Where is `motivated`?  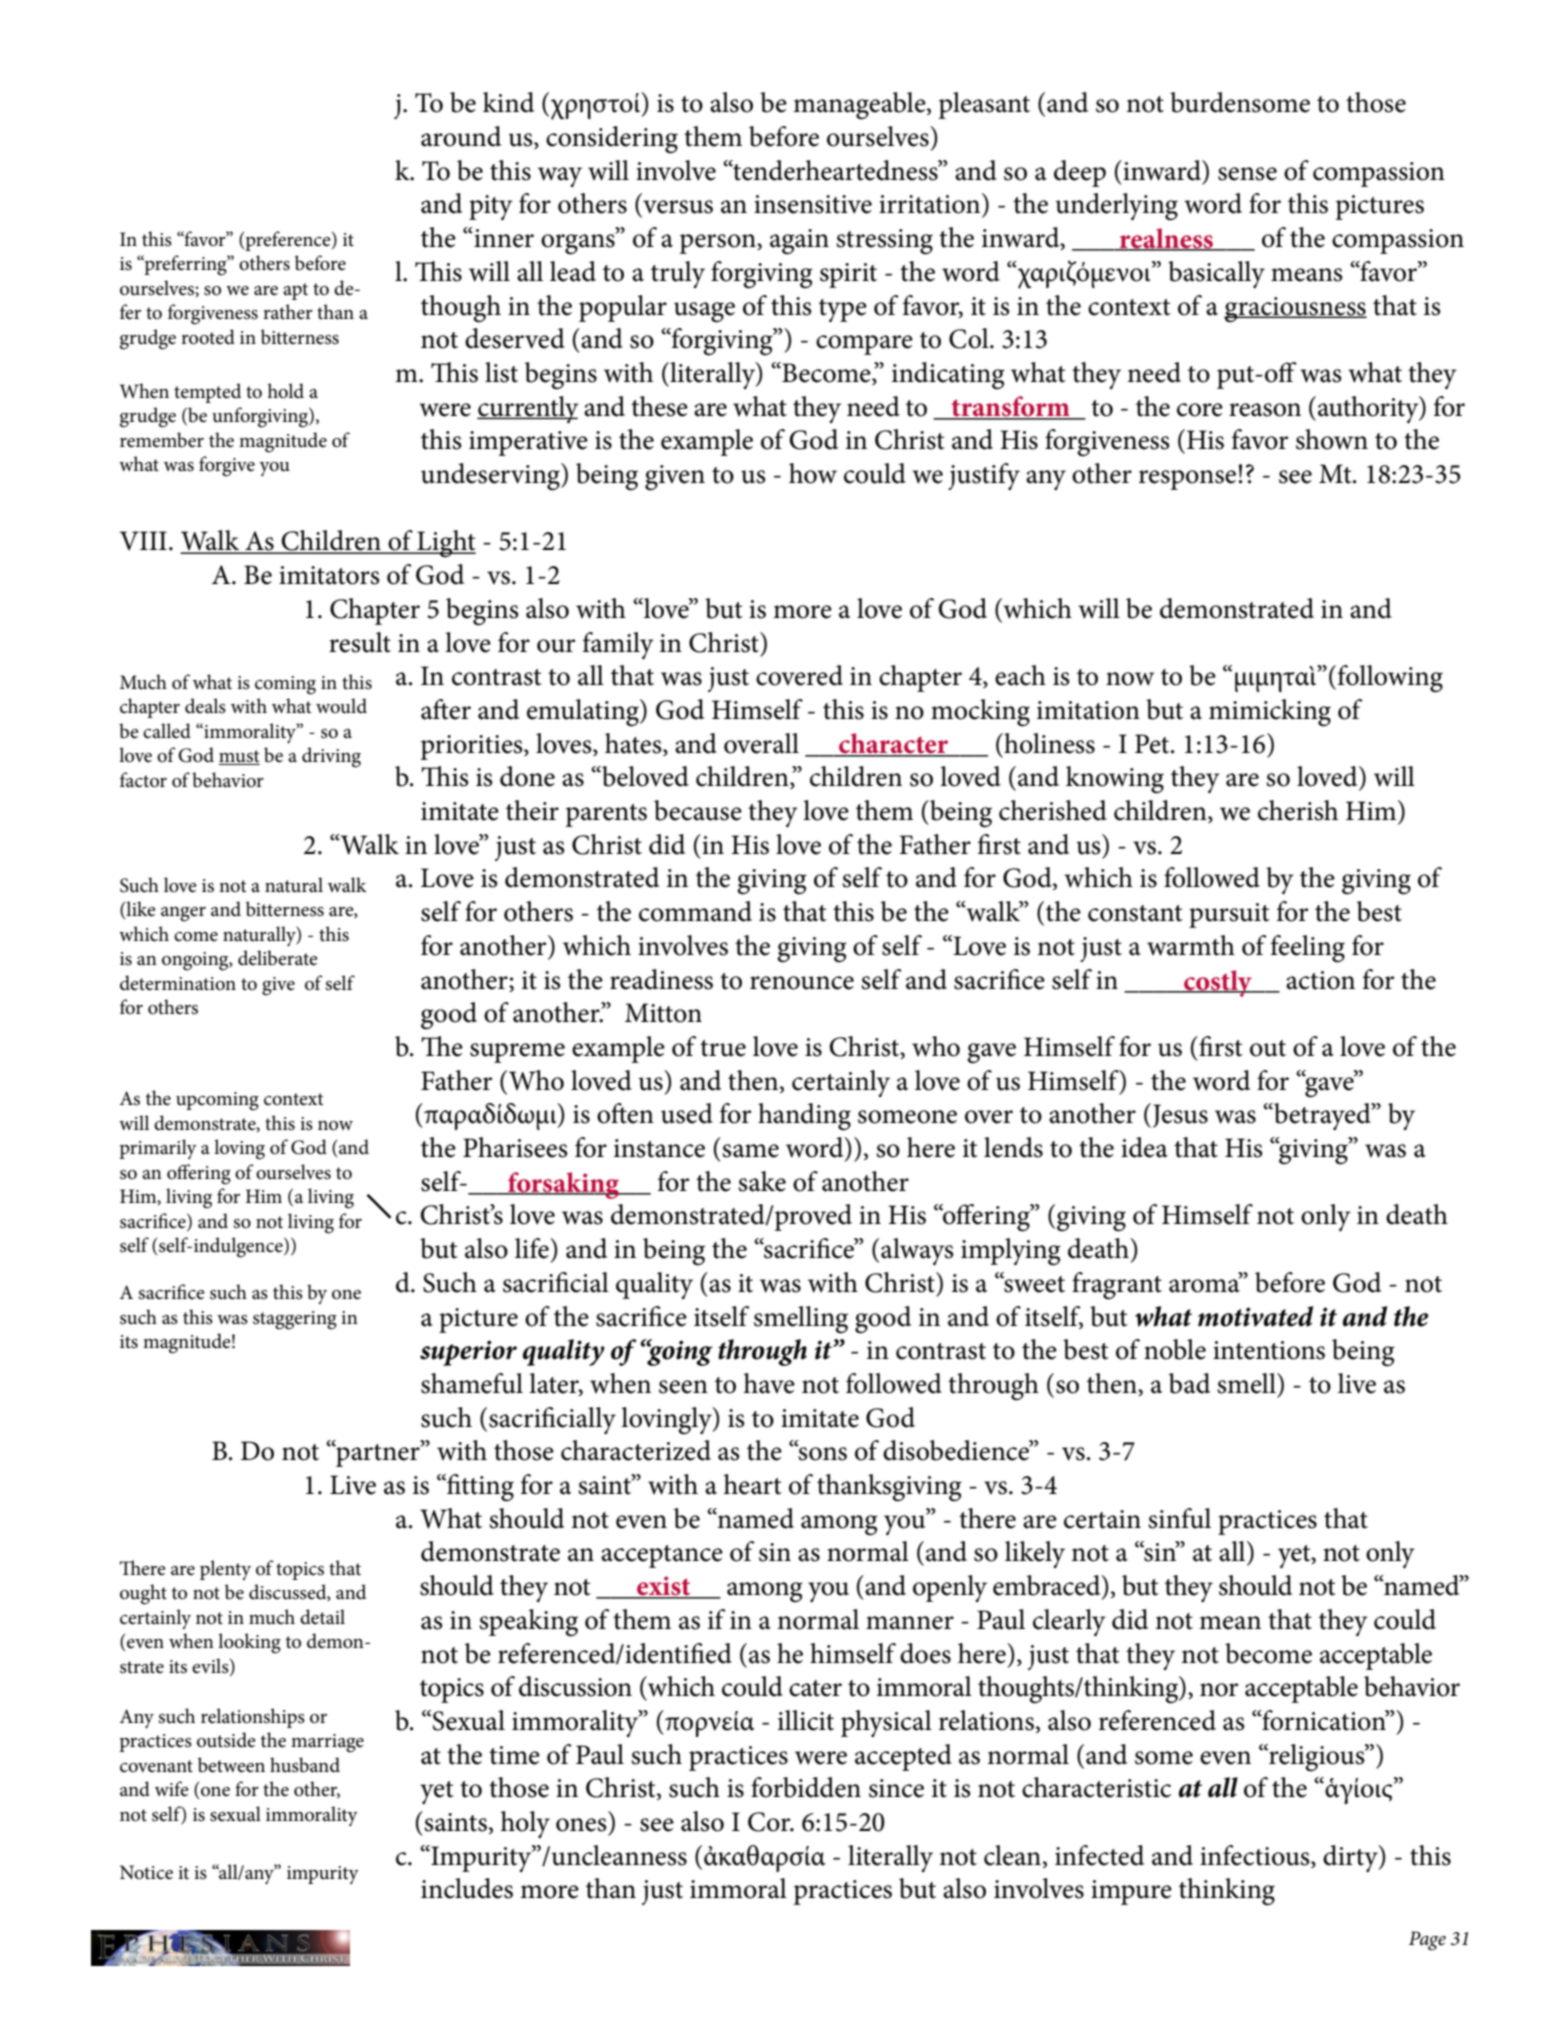 motivated is located at coordinates (1255, 1316).
